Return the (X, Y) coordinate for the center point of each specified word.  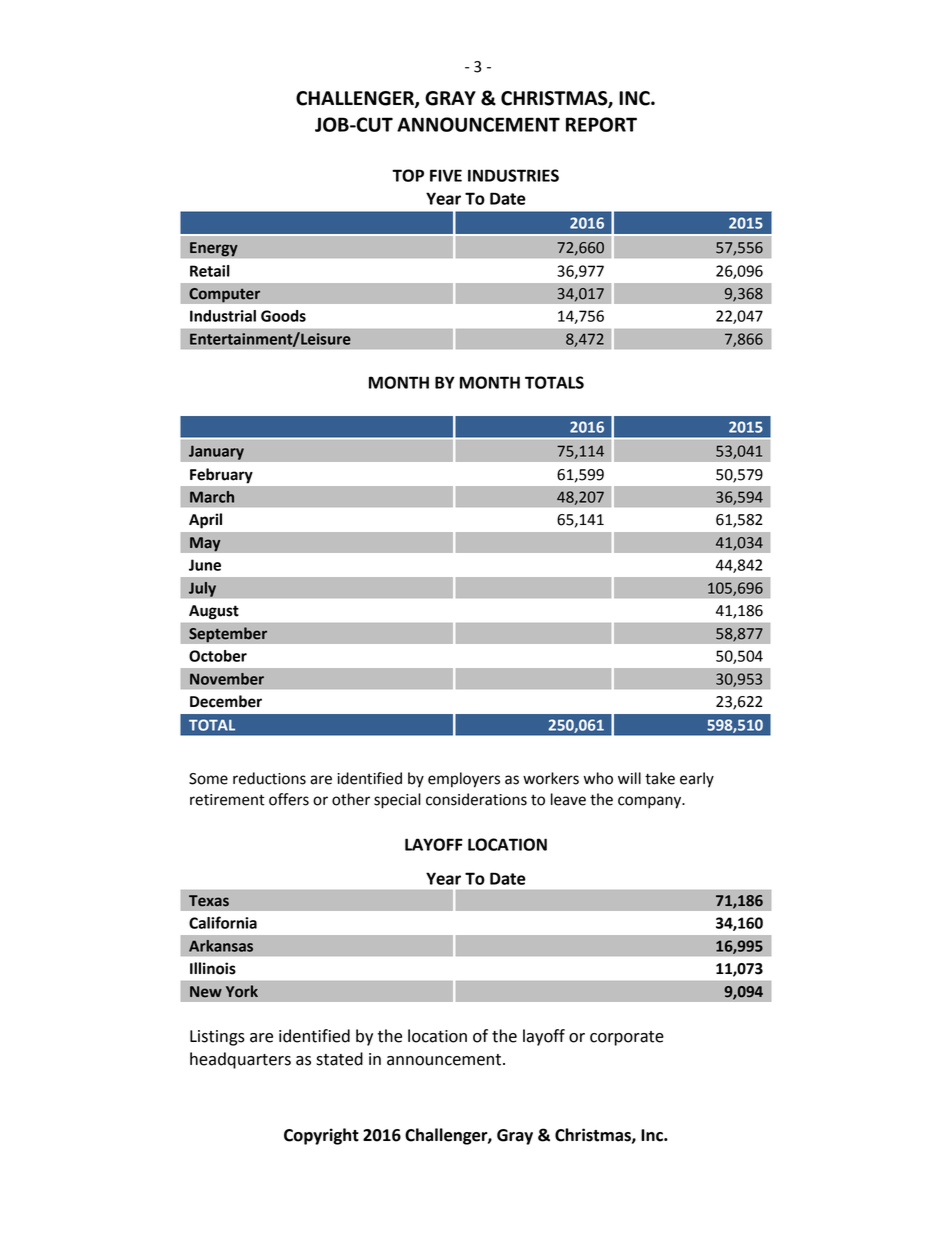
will (629, 778)
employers (464, 780)
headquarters (240, 1060)
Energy (214, 249)
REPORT (601, 124)
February (221, 476)
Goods (283, 316)
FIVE (446, 175)
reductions (269, 778)
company (651, 802)
